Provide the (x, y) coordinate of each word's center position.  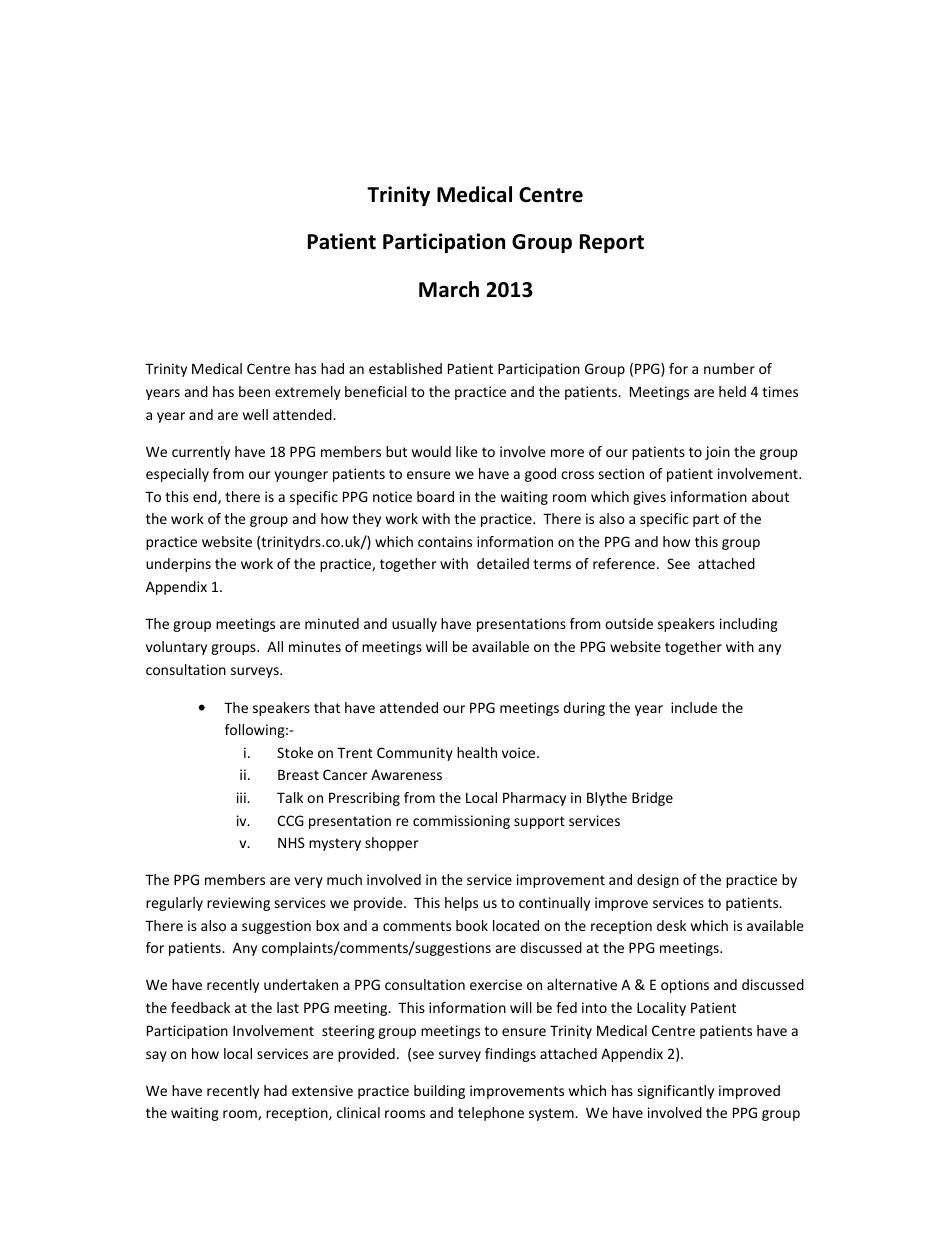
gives (649, 498)
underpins (178, 565)
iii (242, 797)
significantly (675, 1092)
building (439, 1092)
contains (445, 541)
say (156, 1056)
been (254, 391)
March (449, 289)
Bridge (652, 799)
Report (612, 243)
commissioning (461, 822)
